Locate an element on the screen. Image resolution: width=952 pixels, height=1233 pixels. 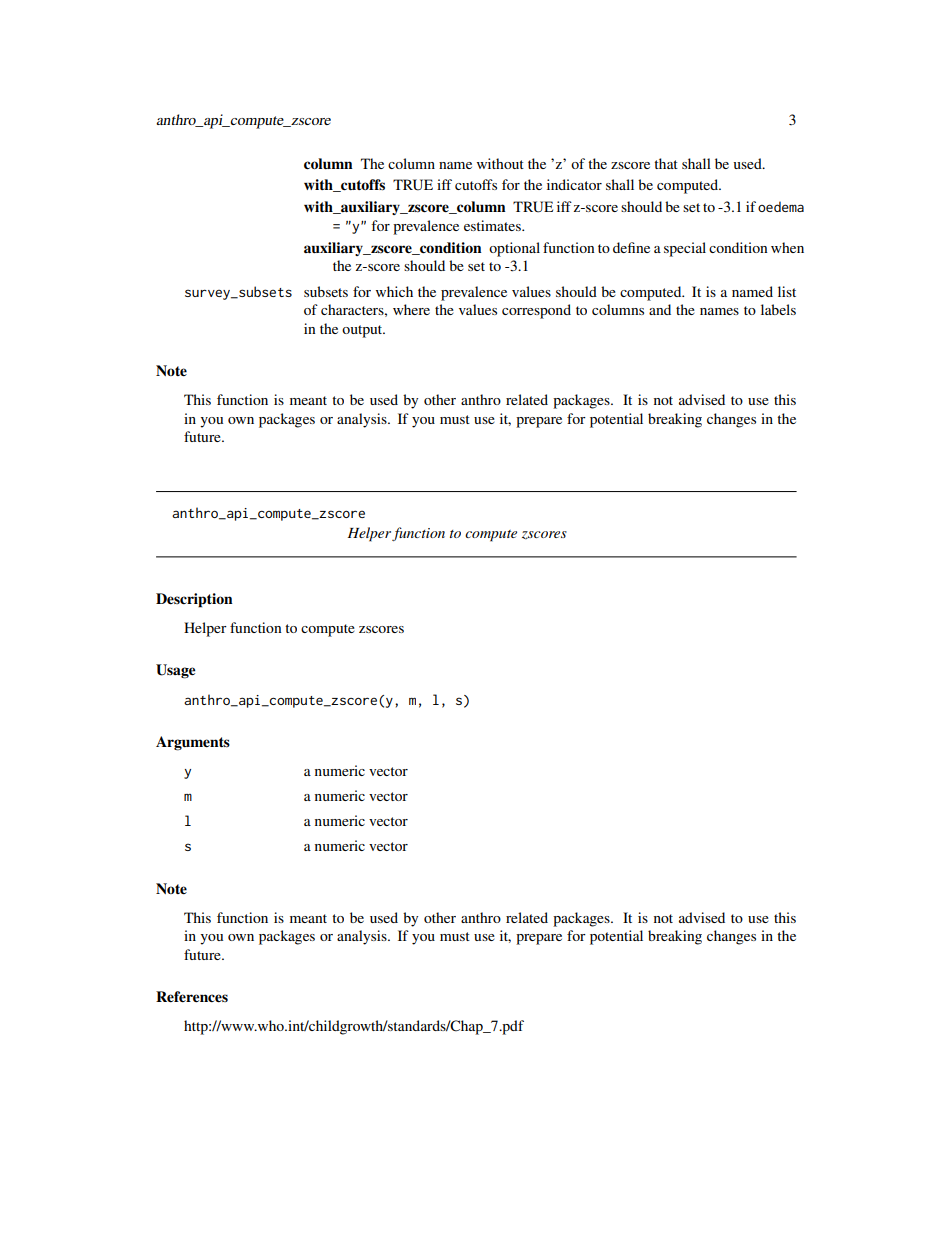
labels is located at coordinates (778, 309).
